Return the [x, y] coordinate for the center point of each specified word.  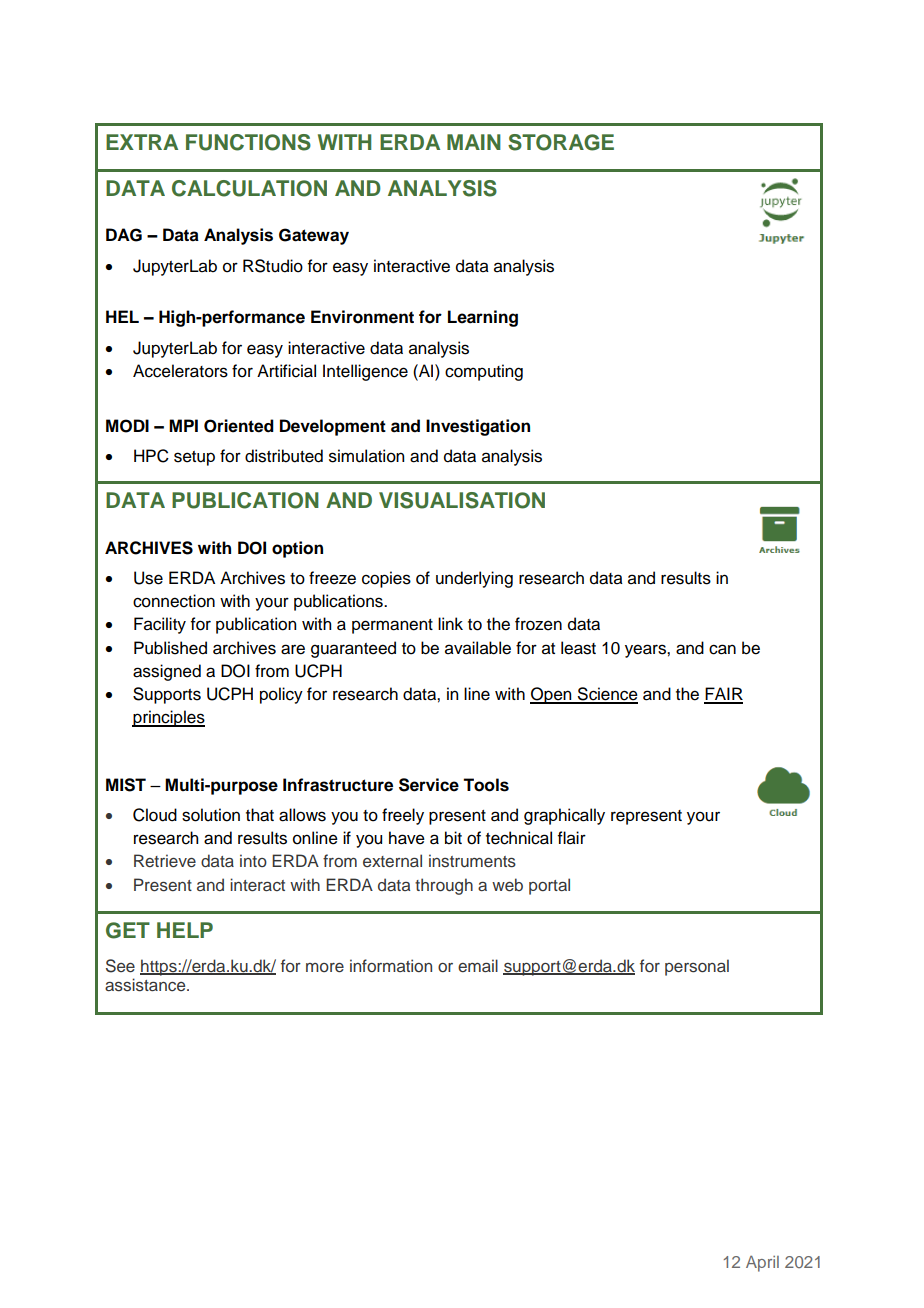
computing [484, 372]
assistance [146, 985]
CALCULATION [249, 188]
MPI [183, 425]
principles [168, 718]
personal [697, 967]
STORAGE [561, 142]
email [478, 965]
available [478, 648]
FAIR [723, 695]
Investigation [478, 427]
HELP [185, 930]
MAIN [474, 142]
